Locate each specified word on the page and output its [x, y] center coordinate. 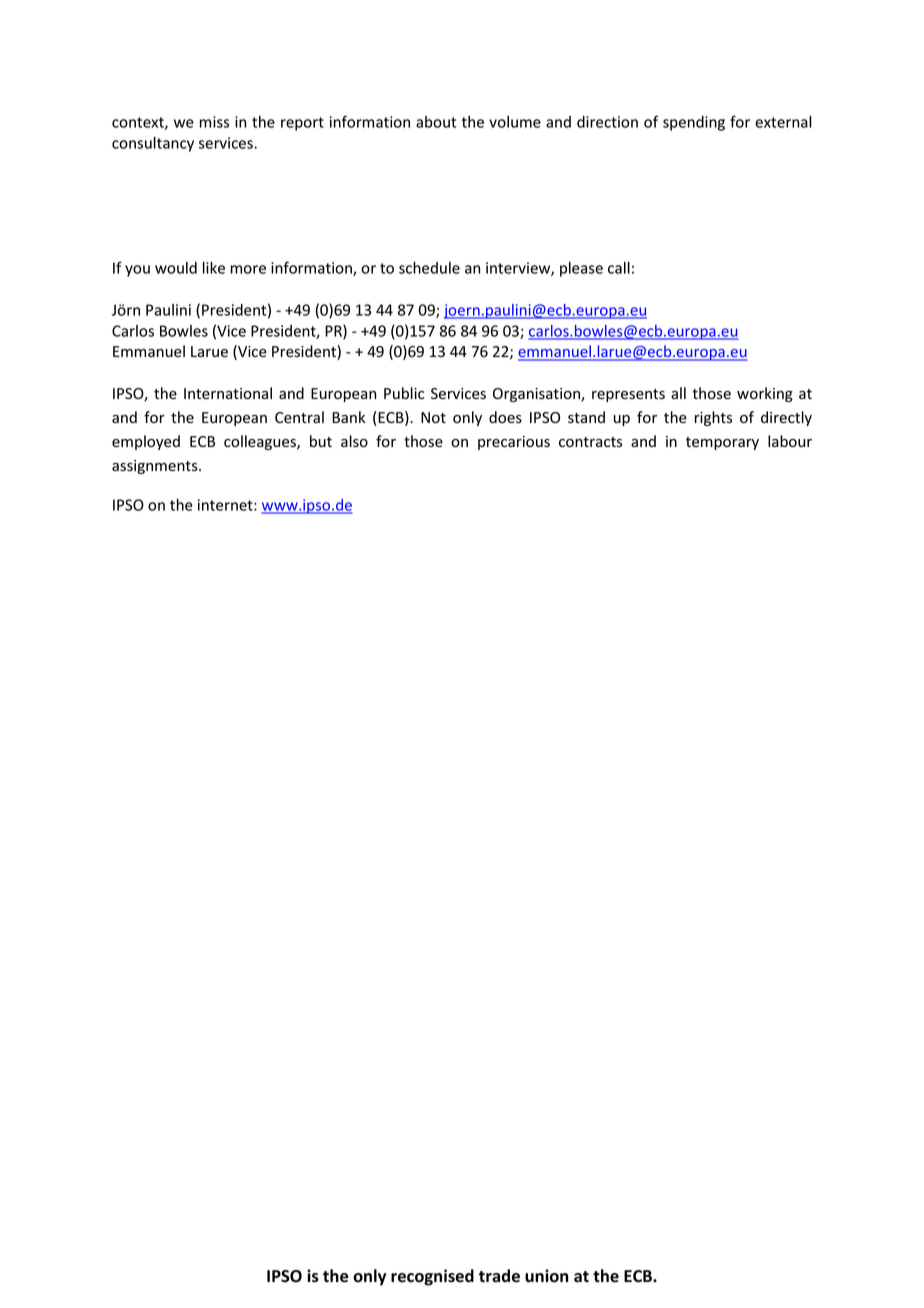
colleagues [261, 442]
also [354, 441]
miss [214, 122]
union [547, 1276]
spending [694, 123]
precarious [514, 443]
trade [499, 1276]
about [436, 122]
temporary [722, 443]
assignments [156, 467]
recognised [432, 1277]
